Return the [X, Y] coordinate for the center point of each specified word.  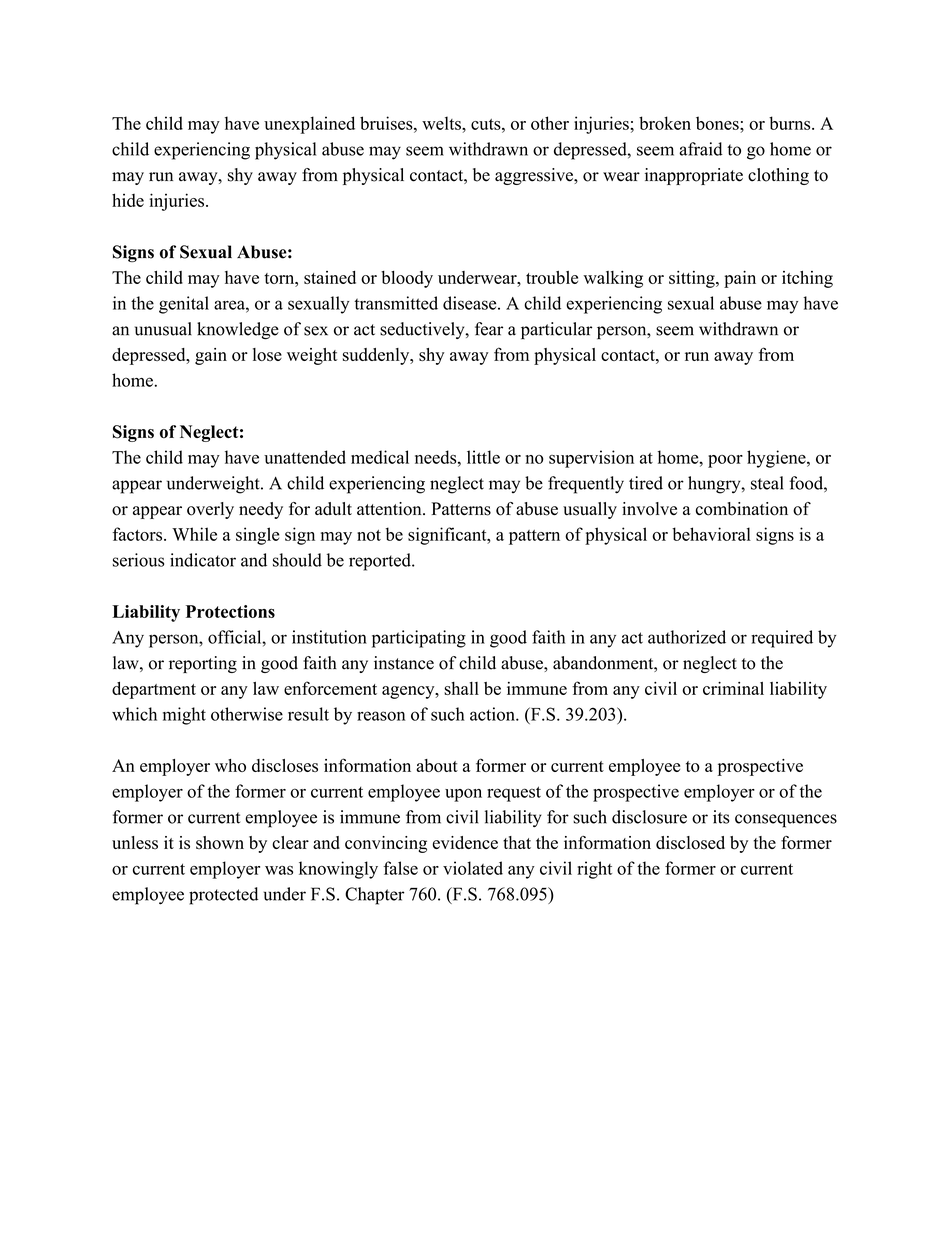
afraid [701, 149]
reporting [203, 664]
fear [489, 329]
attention [390, 509]
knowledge [238, 331]
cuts [487, 124]
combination [742, 509]
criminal [733, 688]
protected [223, 896]
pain [740, 279]
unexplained [309, 125]
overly [210, 510]
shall [461, 688]
